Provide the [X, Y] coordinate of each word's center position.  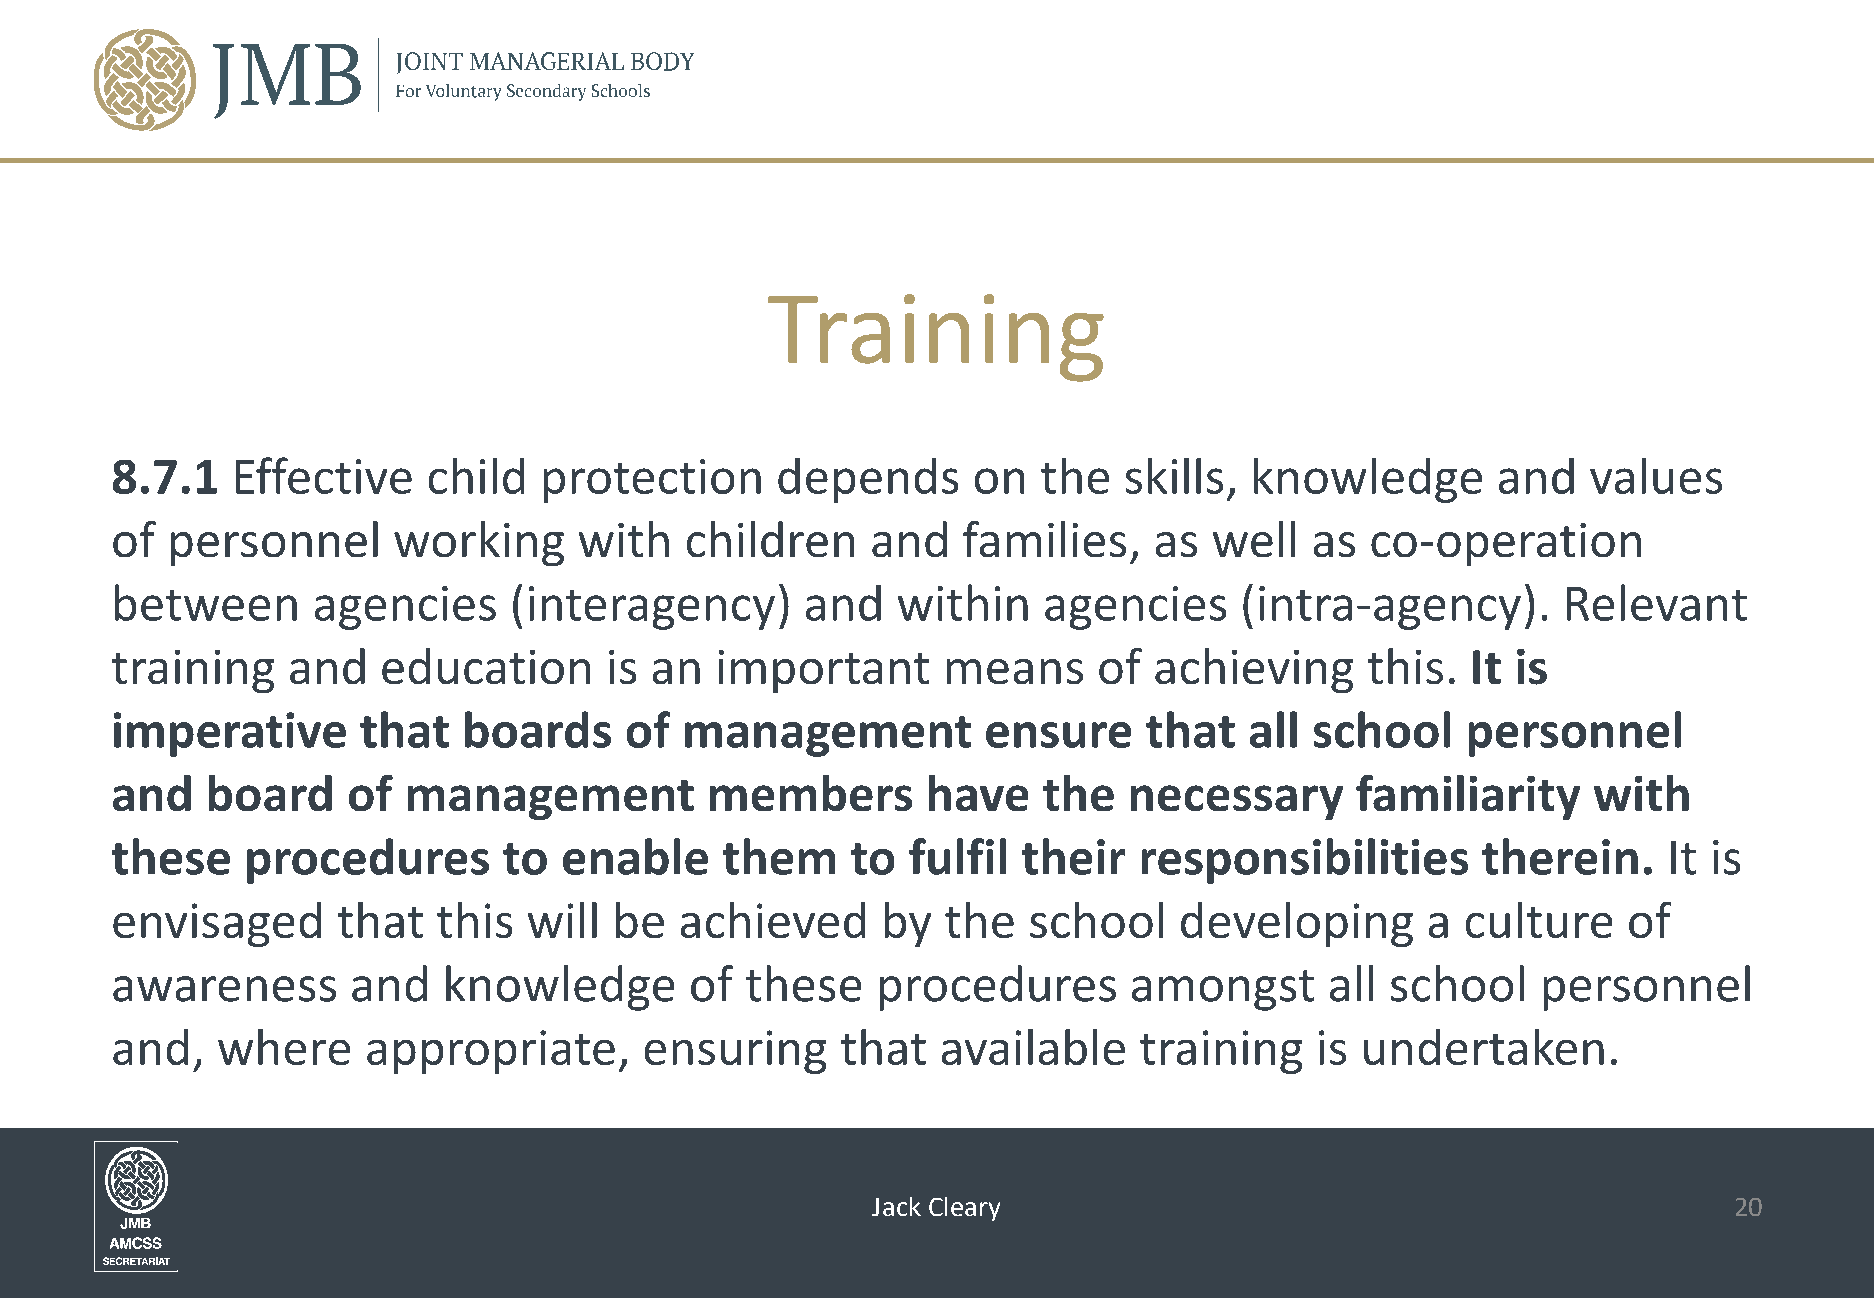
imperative [230, 734]
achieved [773, 920]
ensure [1058, 735]
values [1656, 476]
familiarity [1468, 797]
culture [1539, 920]
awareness [224, 989]
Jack [896, 1206]
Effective [324, 475]
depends [868, 480]
